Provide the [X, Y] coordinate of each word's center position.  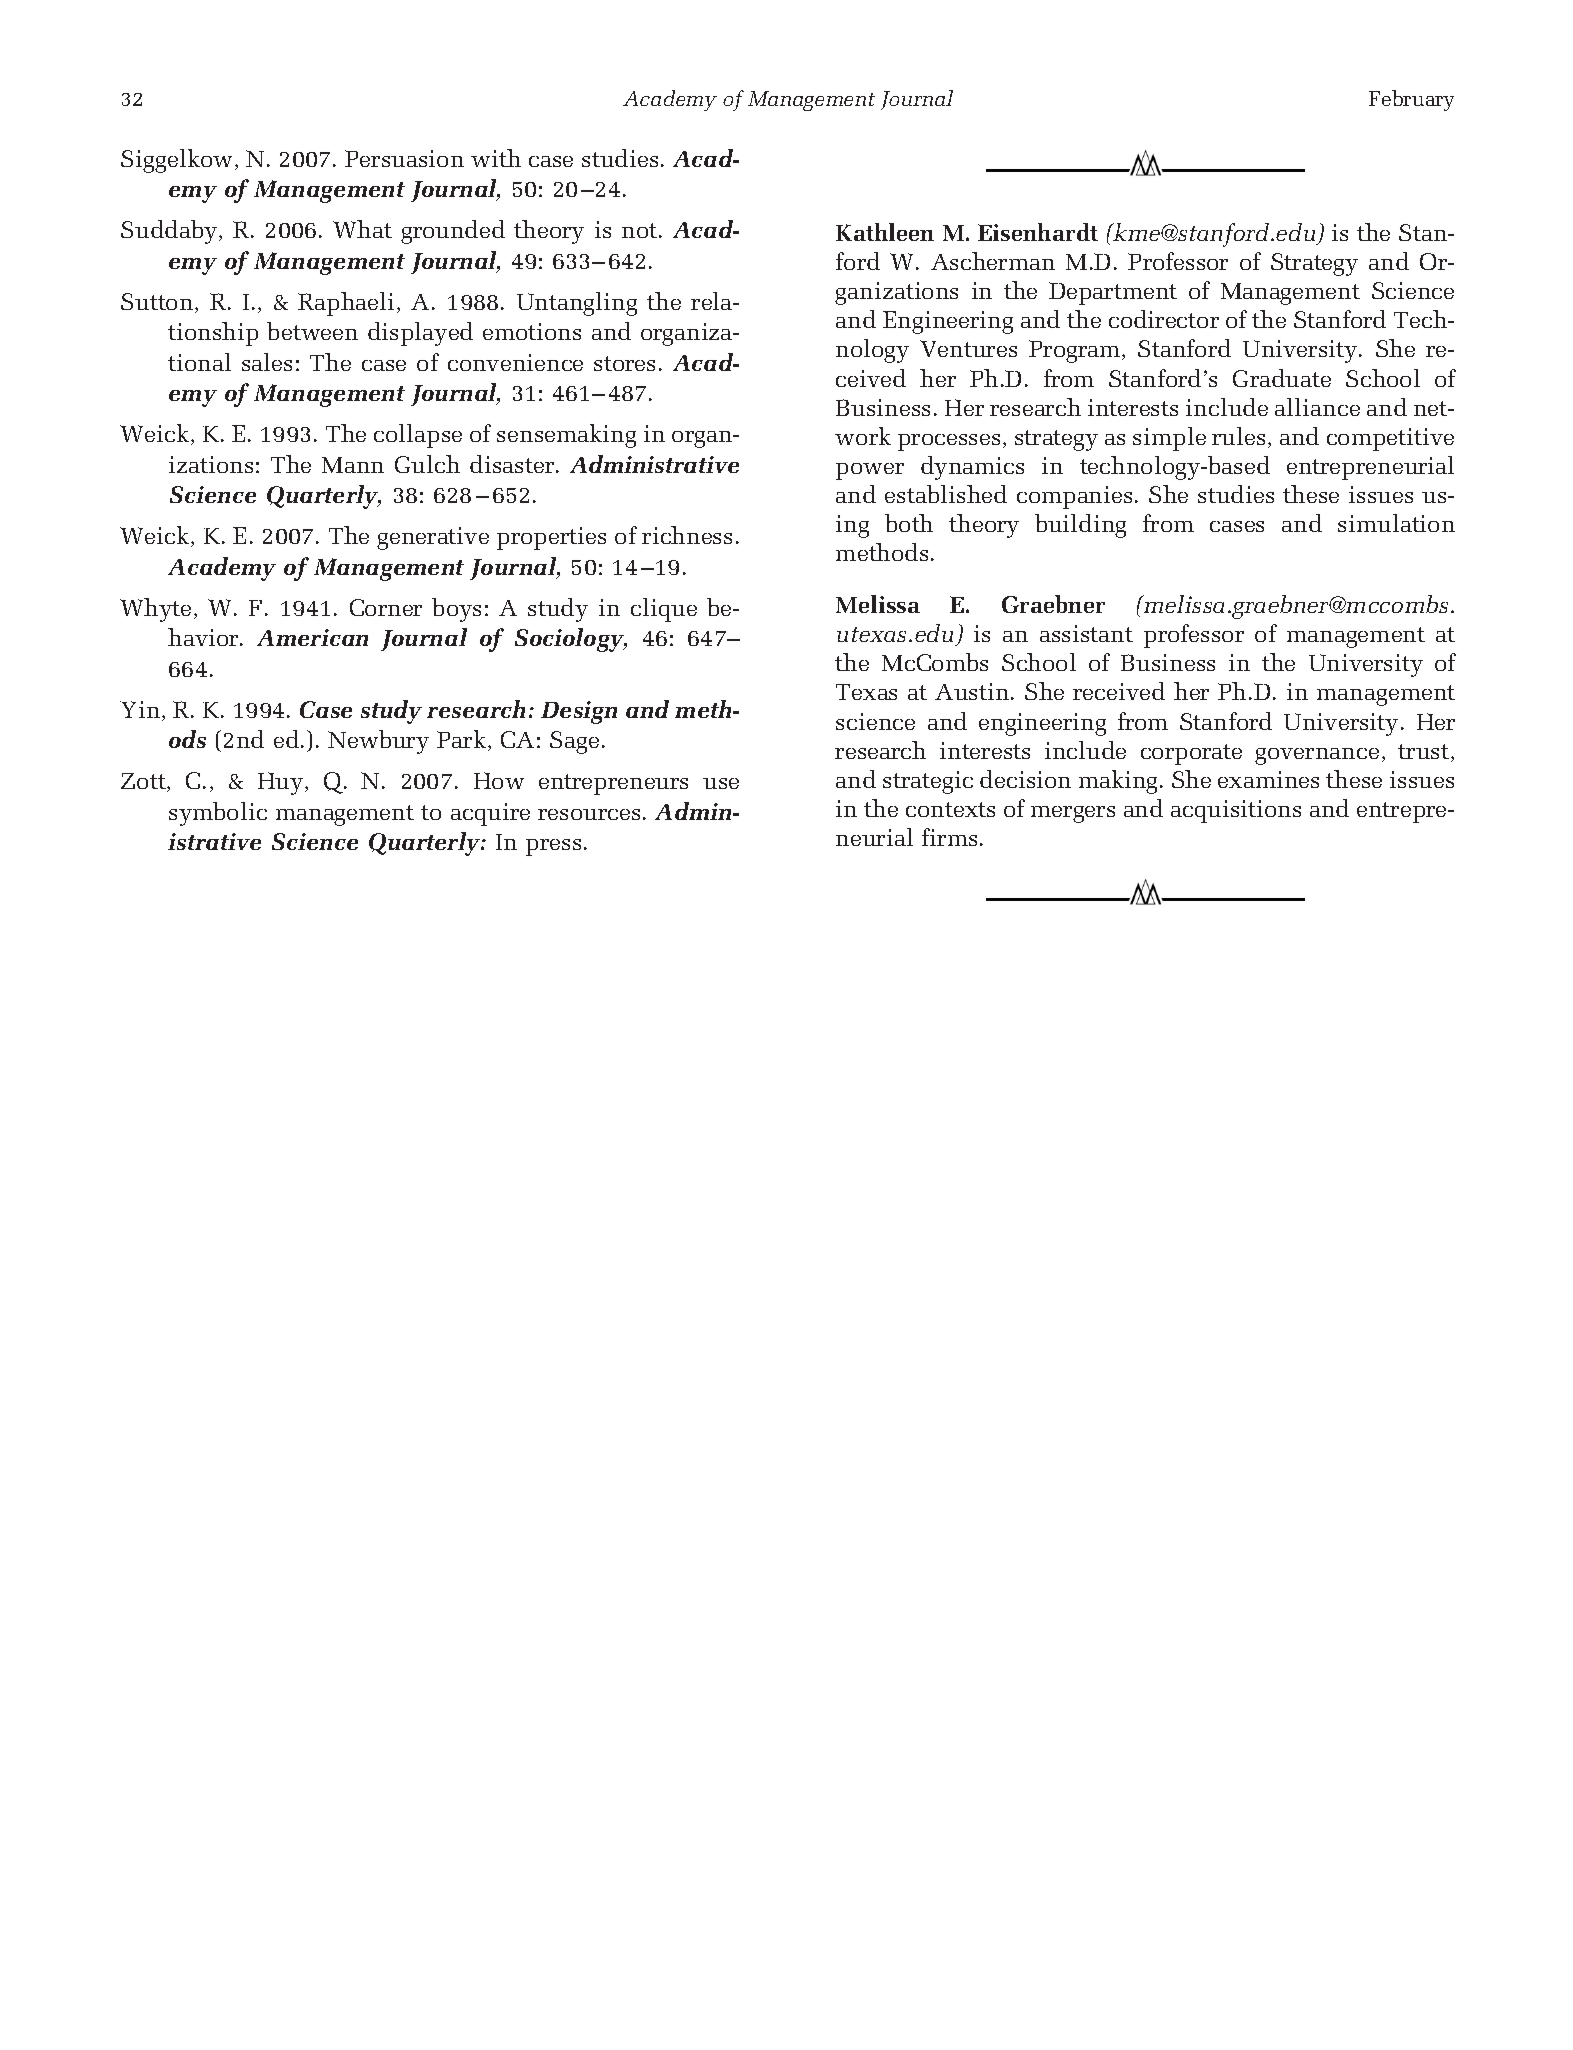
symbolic [218, 814]
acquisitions [1236, 811]
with [496, 158]
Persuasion [404, 158]
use [721, 783]
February [1411, 100]
